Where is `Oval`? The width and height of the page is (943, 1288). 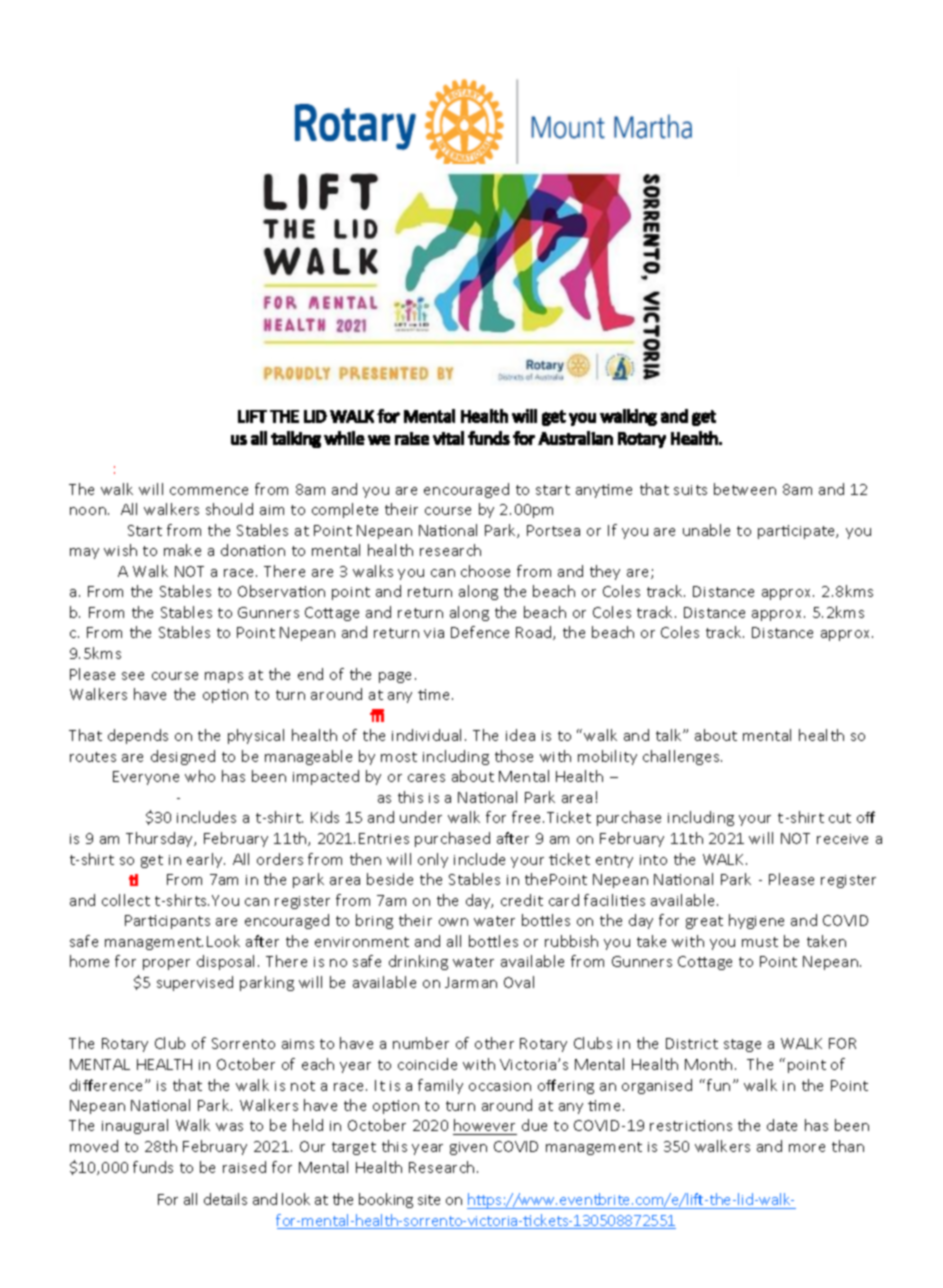 Oval is located at coordinates (519, 982).
